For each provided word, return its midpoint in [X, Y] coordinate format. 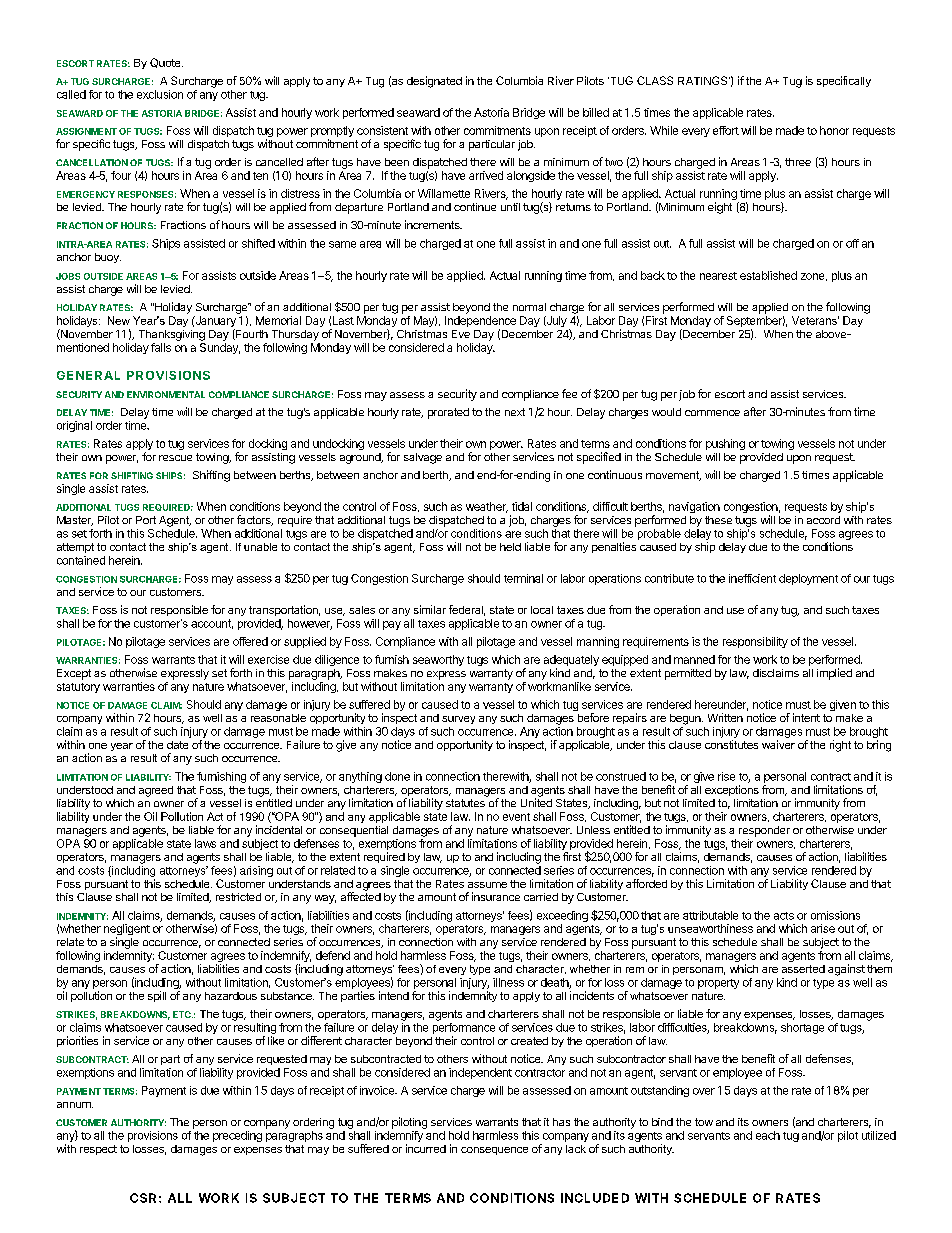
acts [784, 916]
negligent [127, 931]
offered [250, 641]
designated [434, 82]
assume [487, 885]
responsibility [755, 642]
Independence [480, 323]
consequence [494, 1151]
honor [834, 130]
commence [712, 413]
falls [161, 347]
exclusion [160, 94]
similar [430, 609]
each [768, 1135]
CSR [143, 1198]
